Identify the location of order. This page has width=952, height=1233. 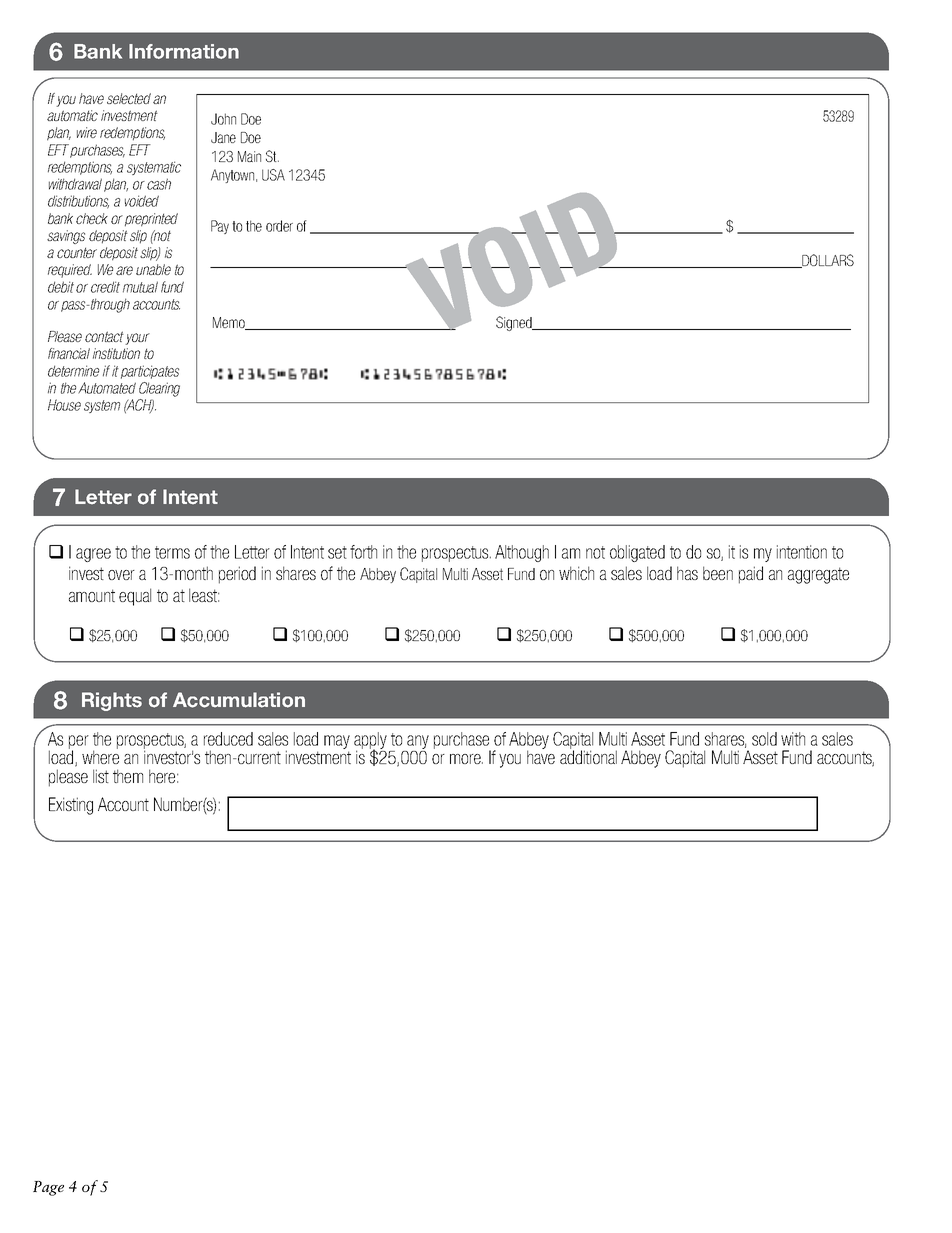
(279, 226).
